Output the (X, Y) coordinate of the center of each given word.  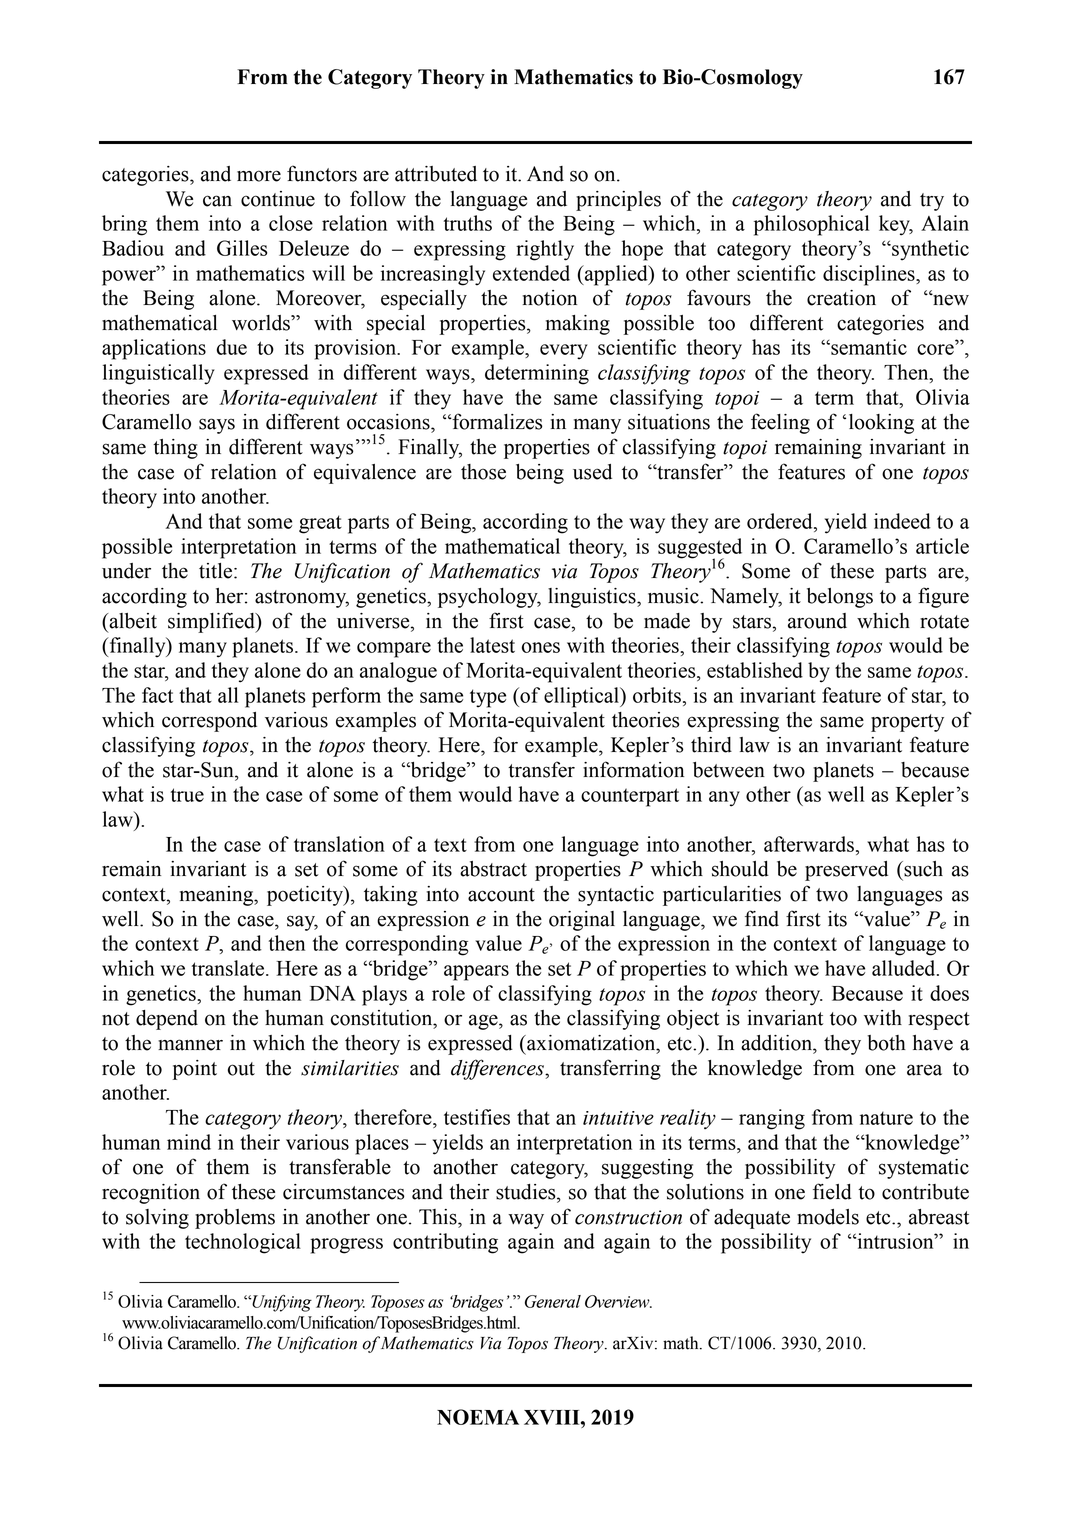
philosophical (811, 225)
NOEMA (478, 1417)
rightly (545, 250)
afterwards (809, 844)
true (187, 795)
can (217, 201)
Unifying (281, 1303)
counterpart (630, 797)
